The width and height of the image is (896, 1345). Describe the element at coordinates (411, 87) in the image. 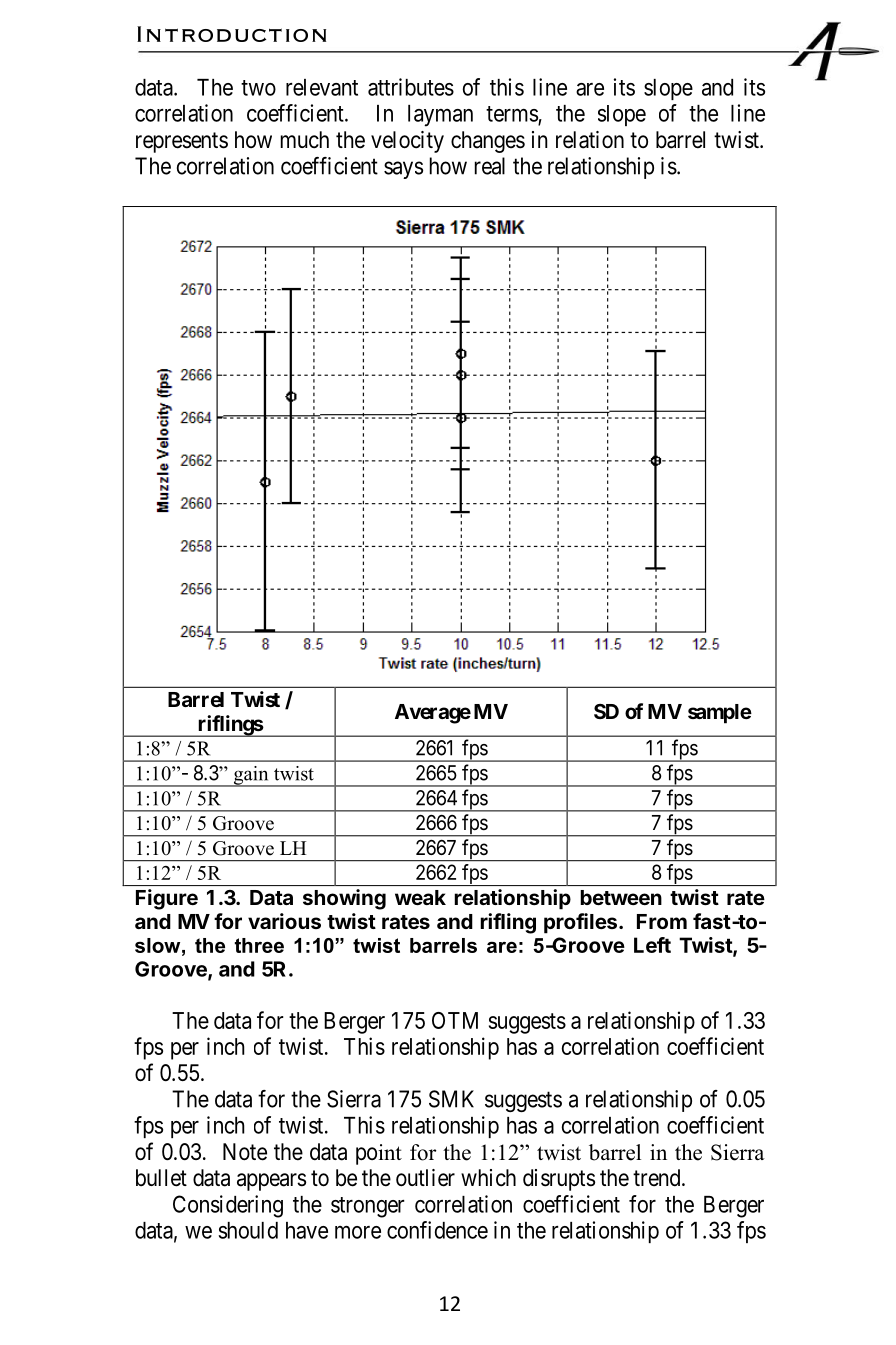

I see `attributes` at that location.
